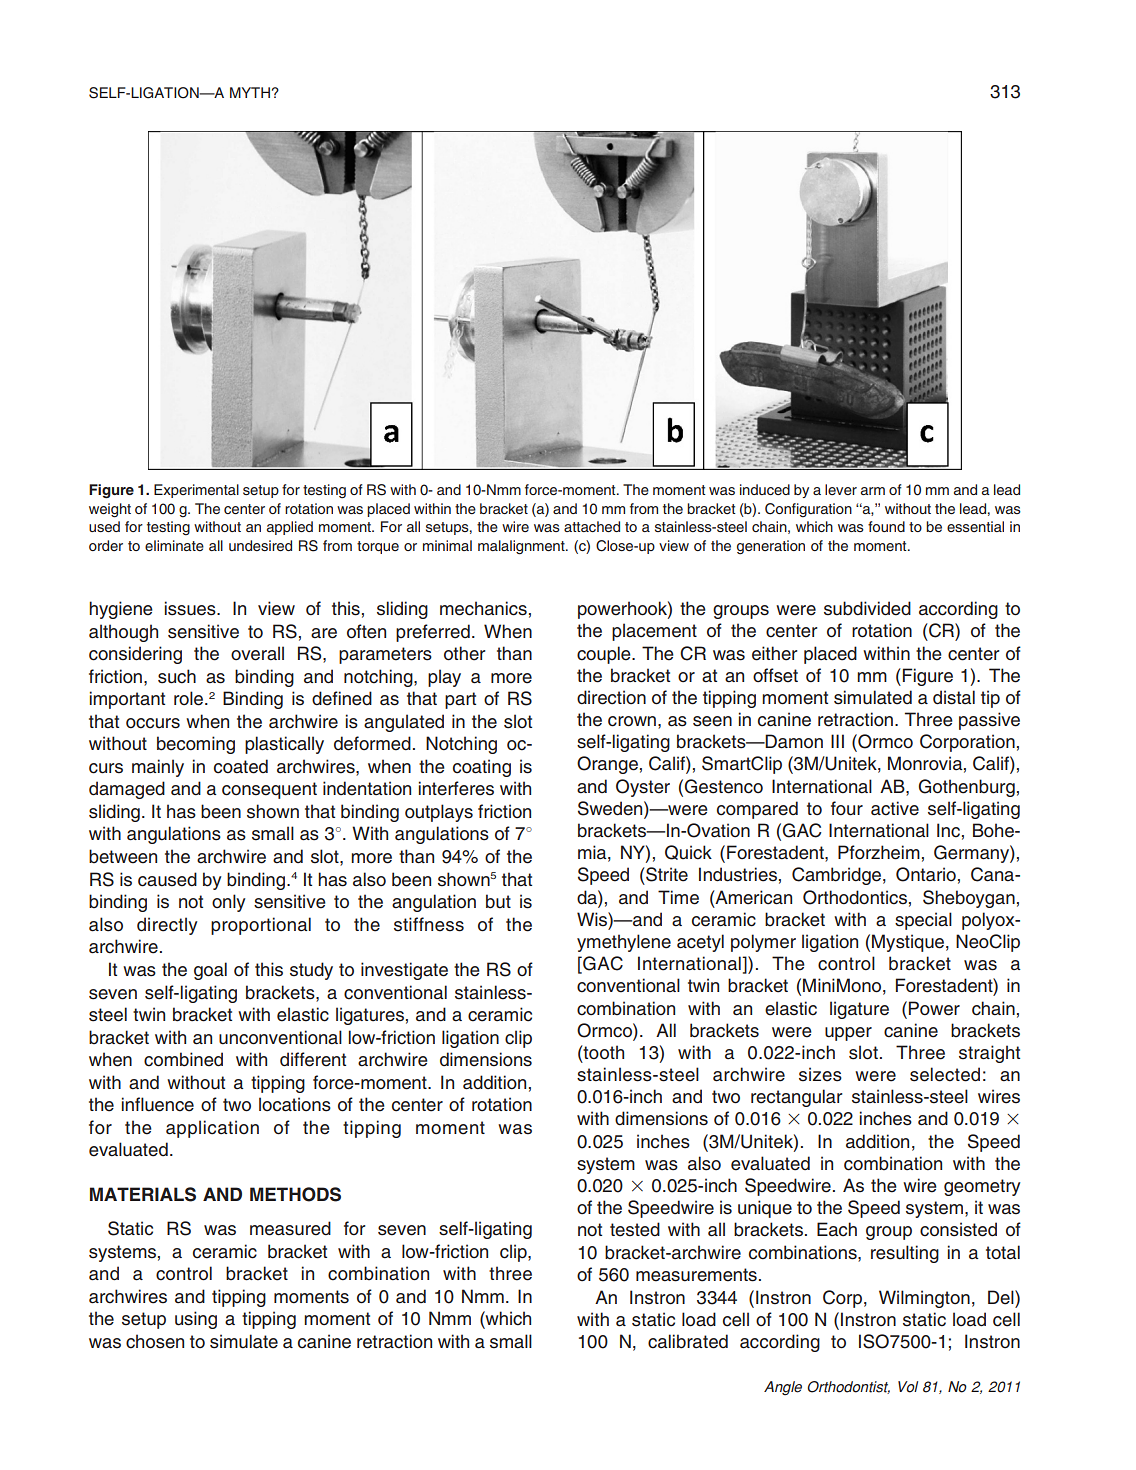 This document has width=1136, height=1470. I want to click on lever, so click(841, 489).
